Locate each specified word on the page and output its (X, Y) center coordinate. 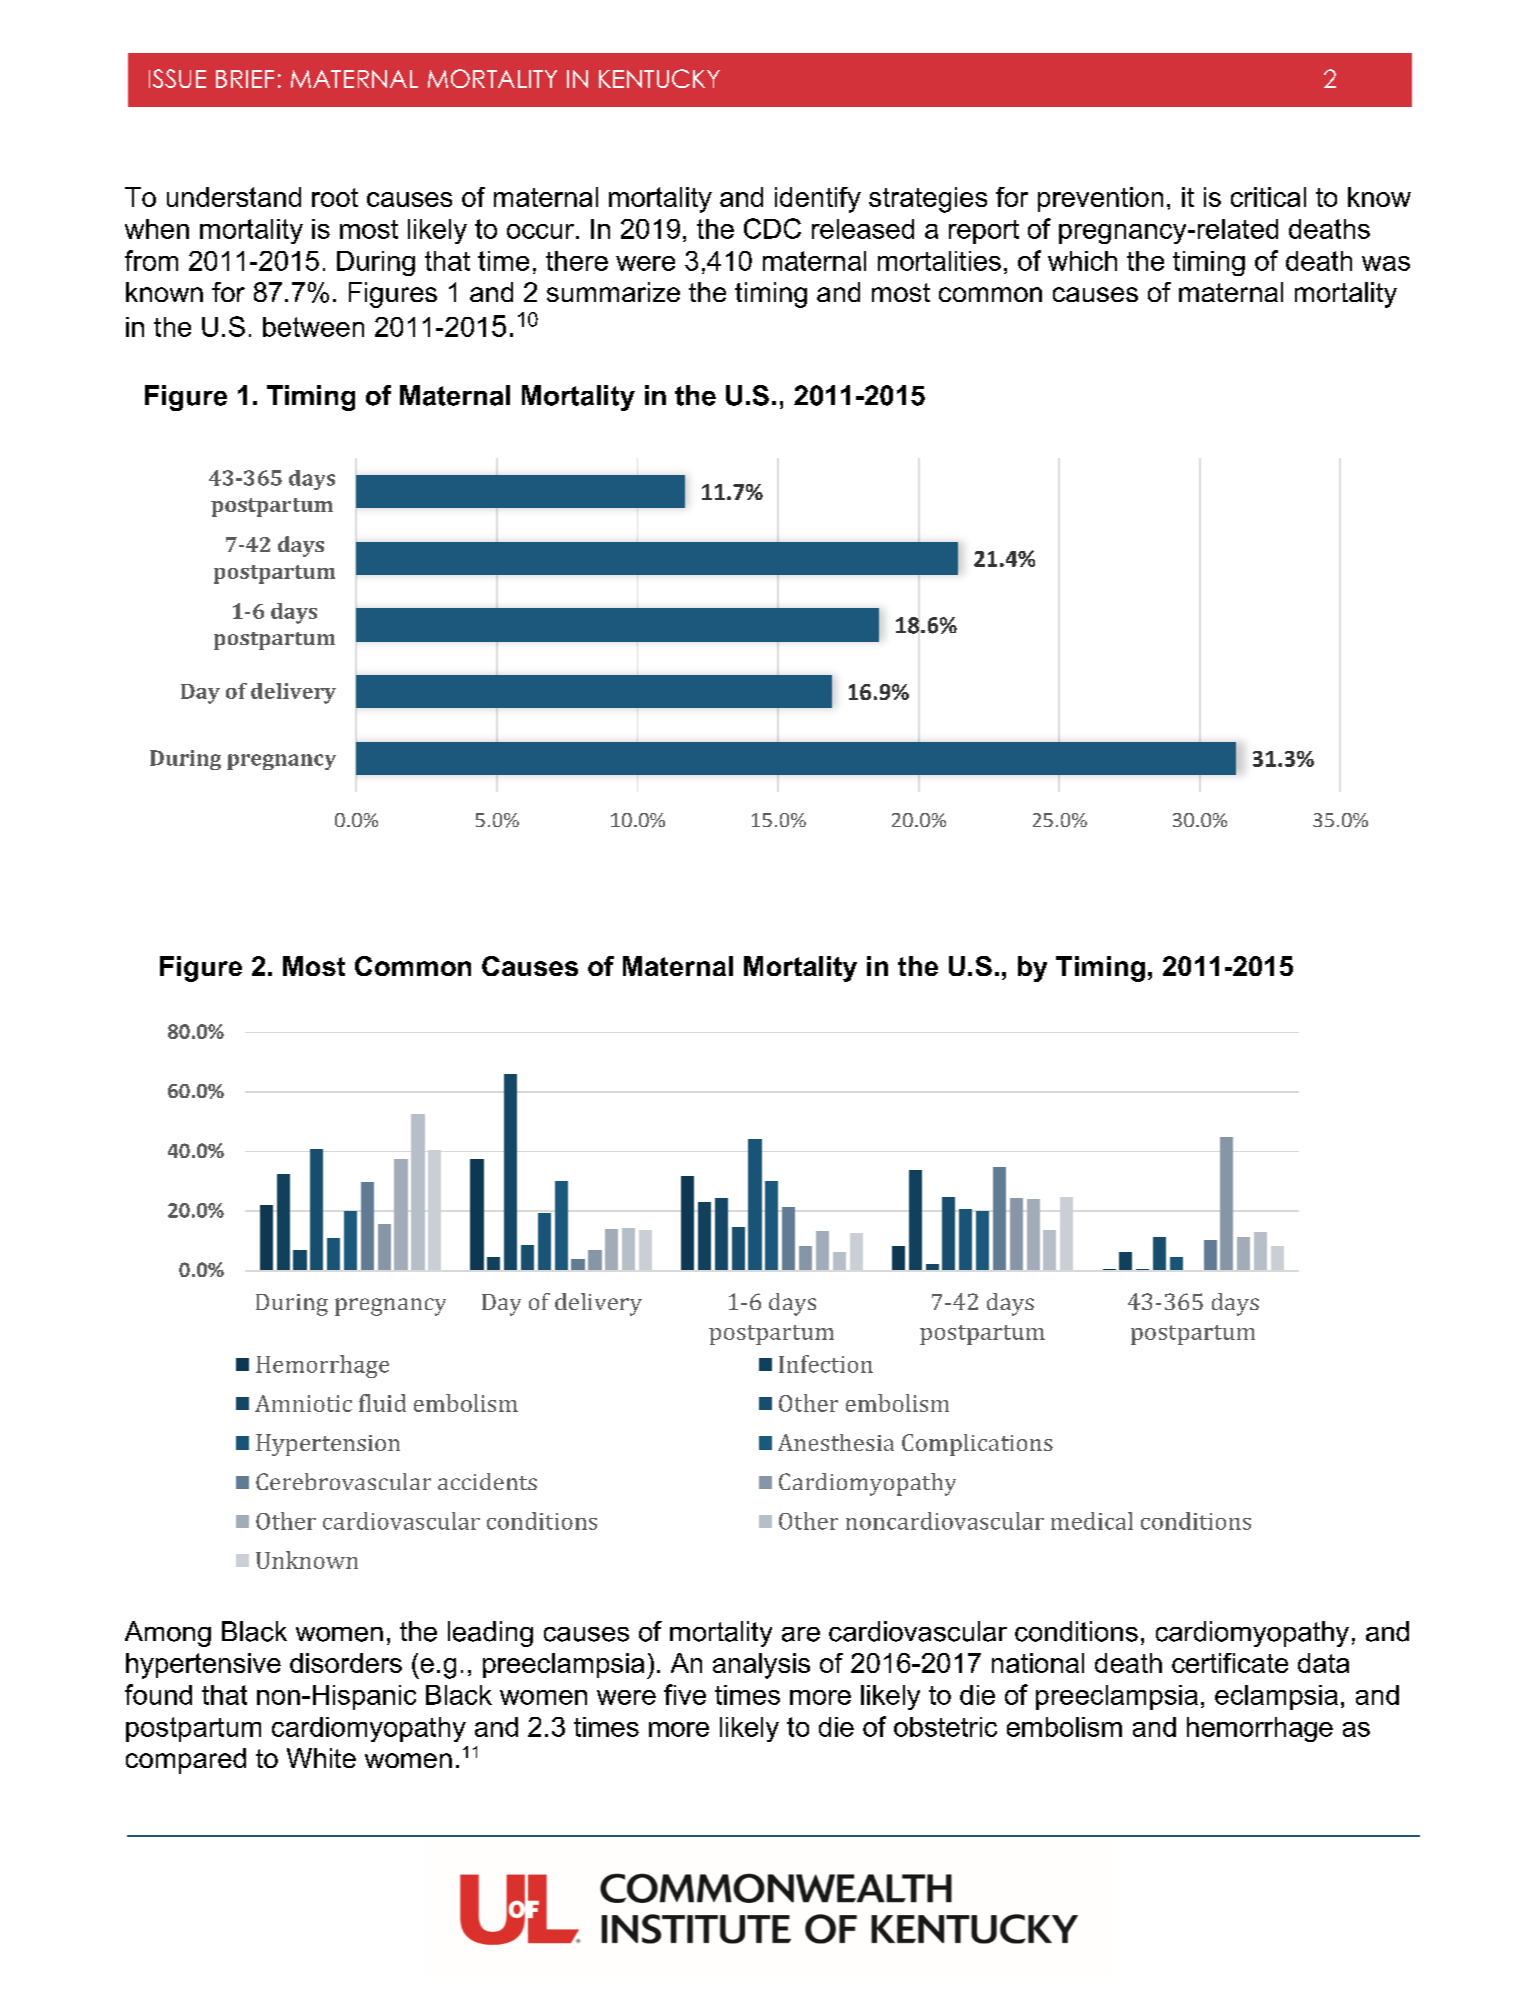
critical (1268, 197)
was (1386, 263)
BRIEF (245, 79)
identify (818, 200)
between (313, 327)
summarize (613, 292)
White (321, 1758)
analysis (761, 1666)
